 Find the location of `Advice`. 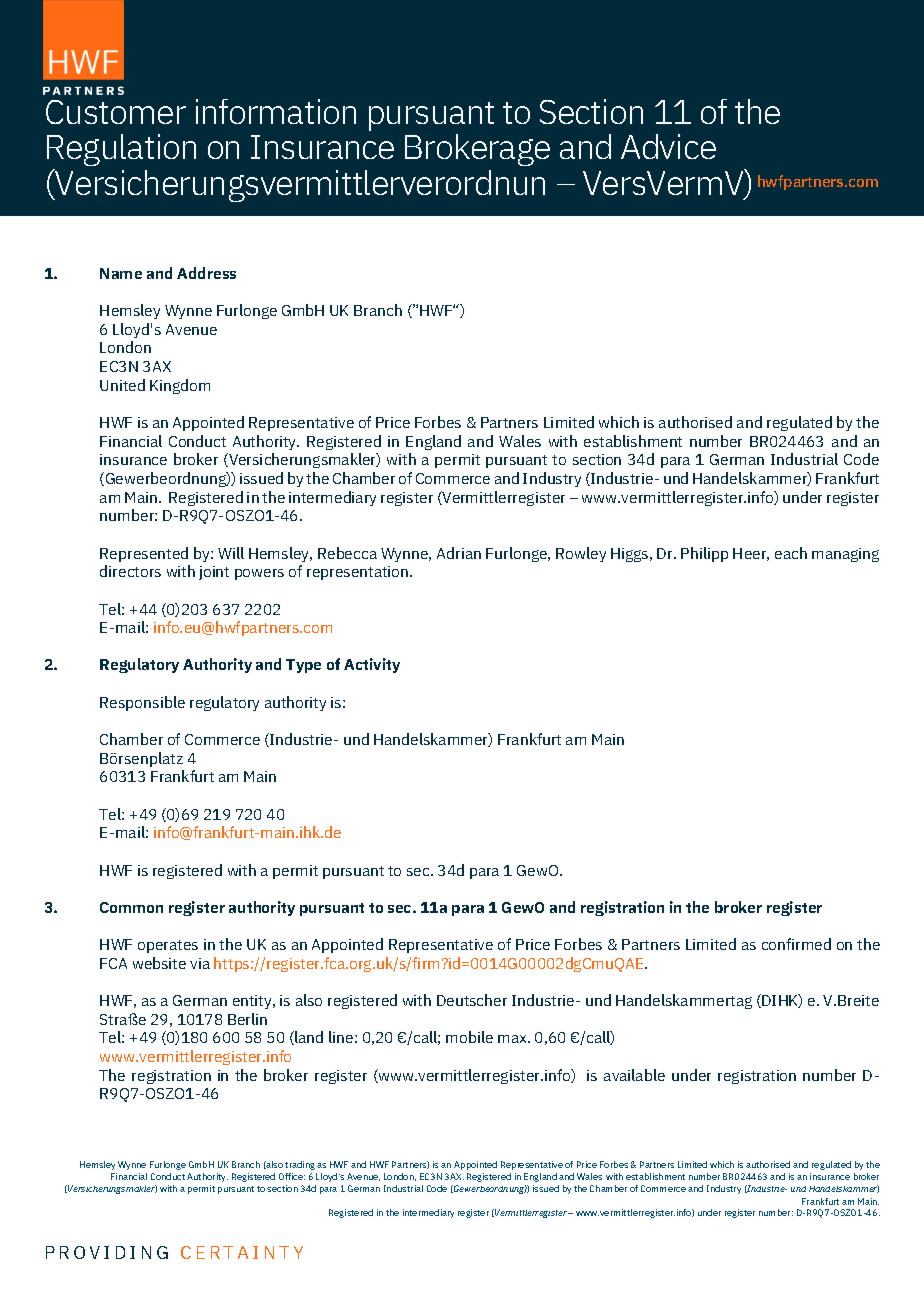

Advice is located at coordinates (668, 146).
